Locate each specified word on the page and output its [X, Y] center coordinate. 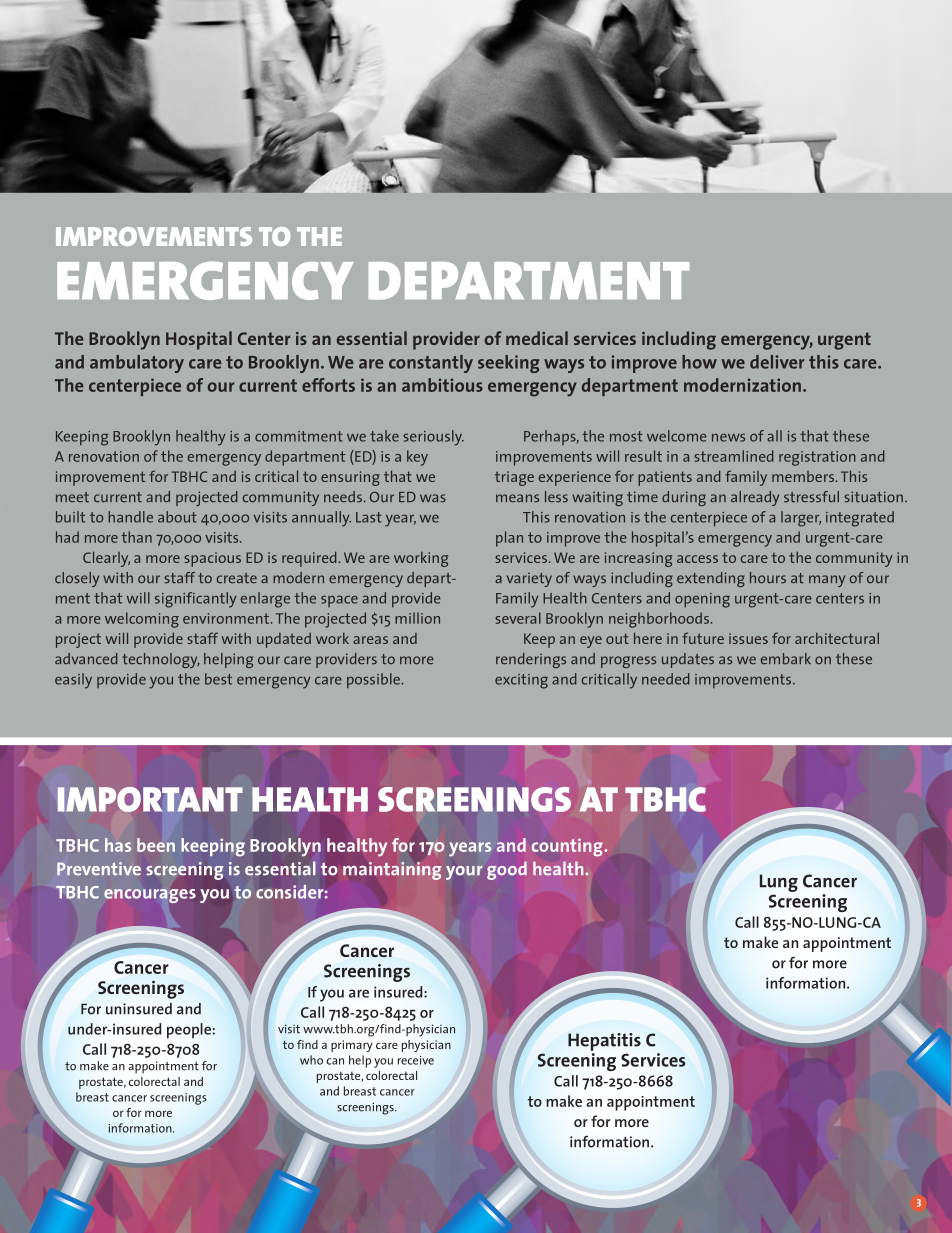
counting [568, 847]
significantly [195, 600]
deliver [777, 362]
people [189, 1031]
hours [768, 578]
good [507, 870]
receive [416, 1060]
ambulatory [137, 364]
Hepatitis [604, 1042]
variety [529, 580]
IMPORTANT [150, 799]
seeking [508, 364]
